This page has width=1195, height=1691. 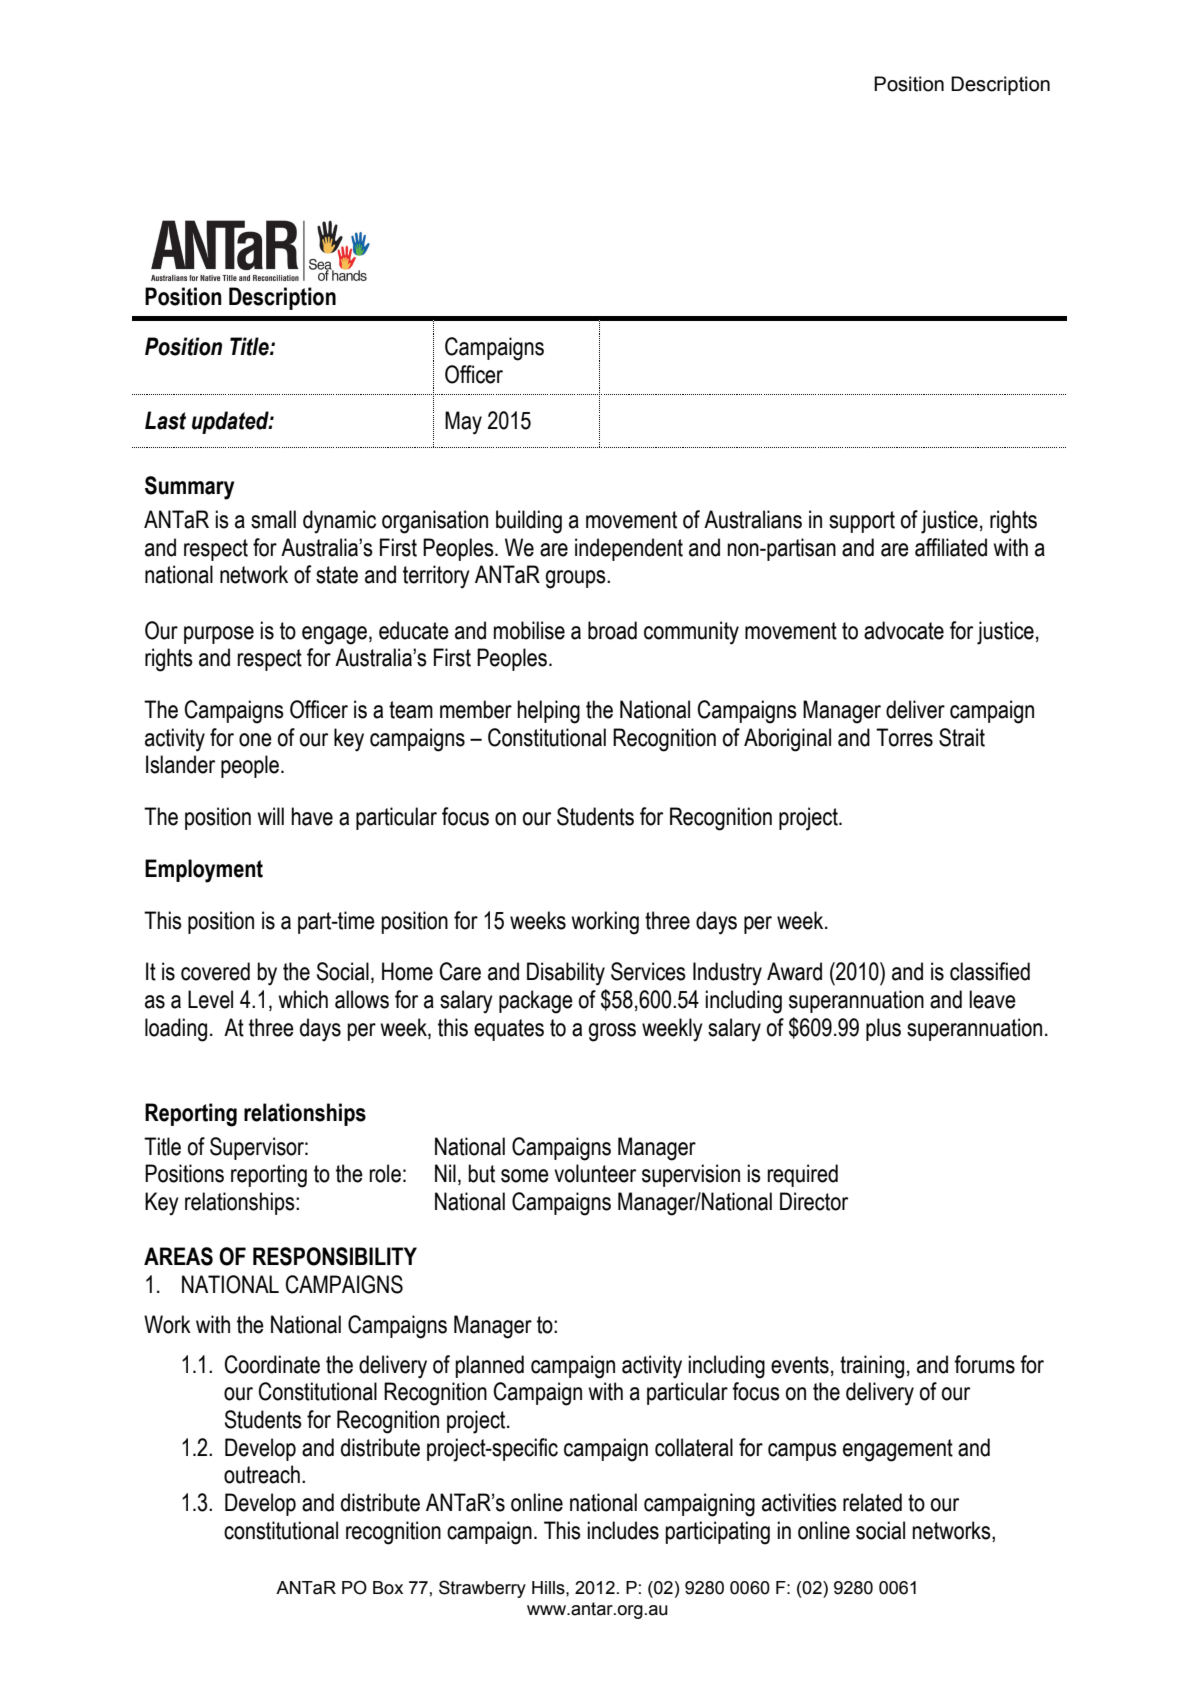 I want to click on outreach, so click(x=262, y=1474).
